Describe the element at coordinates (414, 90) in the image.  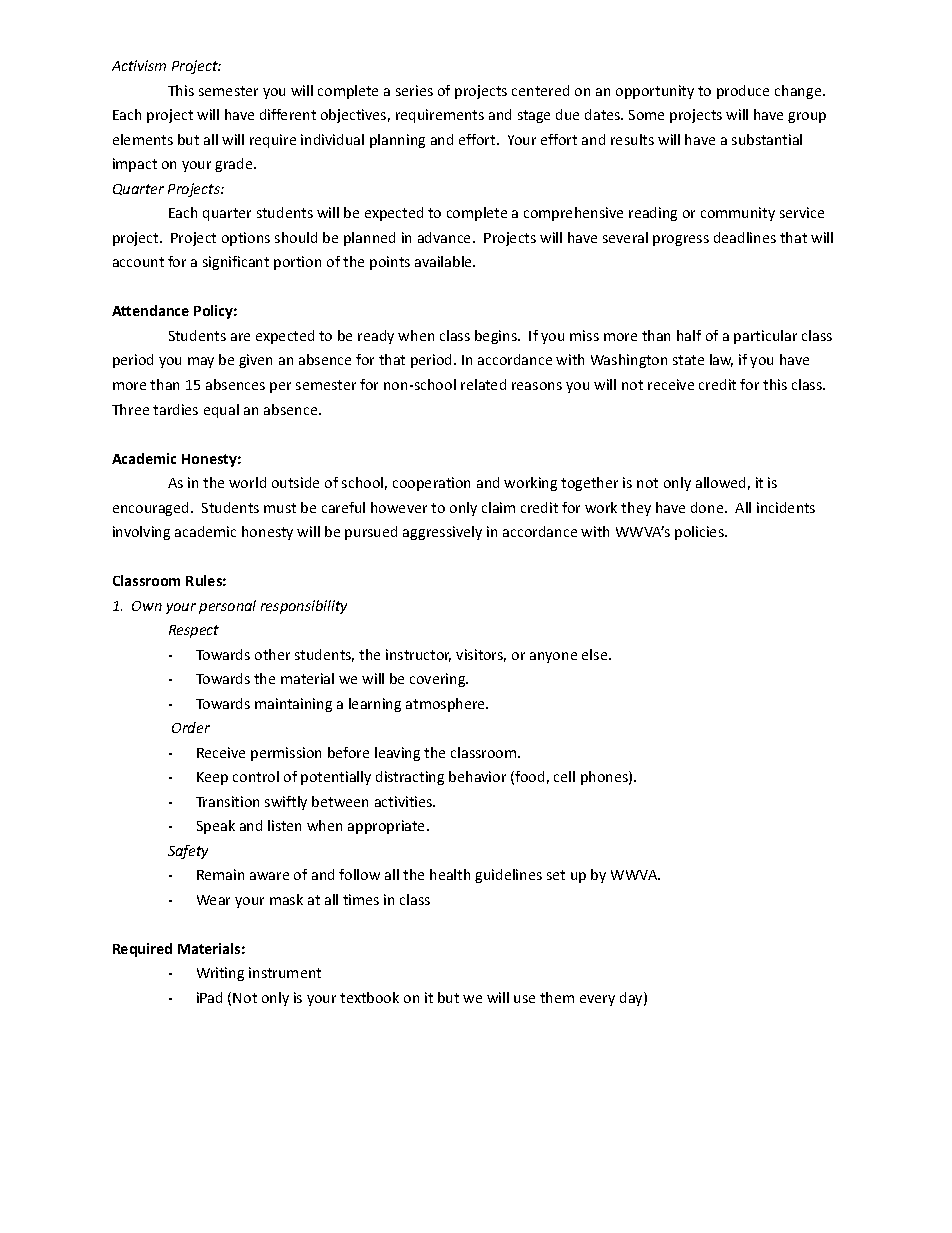
I see `series` at that location.
